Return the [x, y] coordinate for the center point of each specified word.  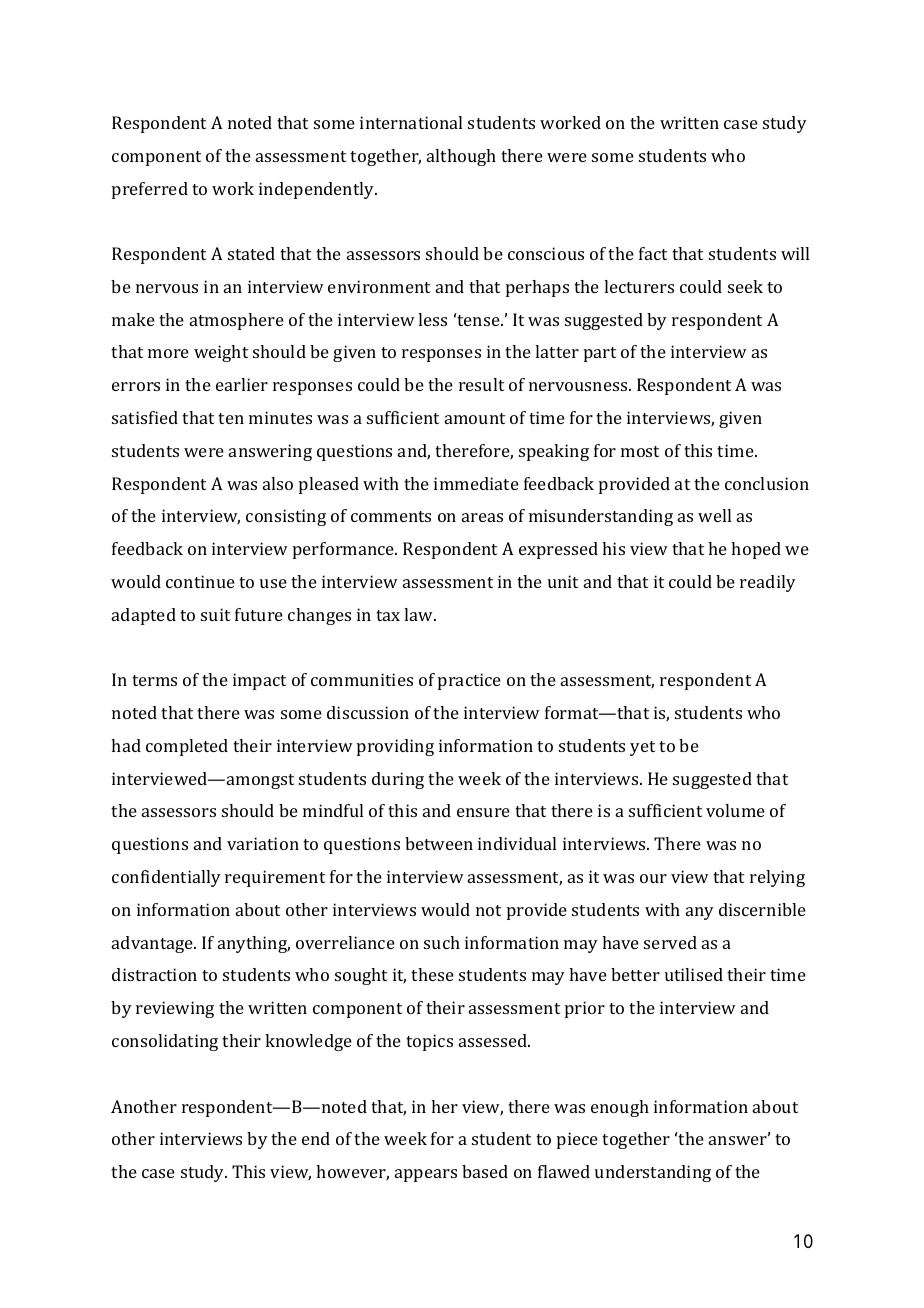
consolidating [165, 1042]
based [485, 1171]
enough [620, 1108]
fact [653, 253]
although [461, 157]
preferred [150, 190]
